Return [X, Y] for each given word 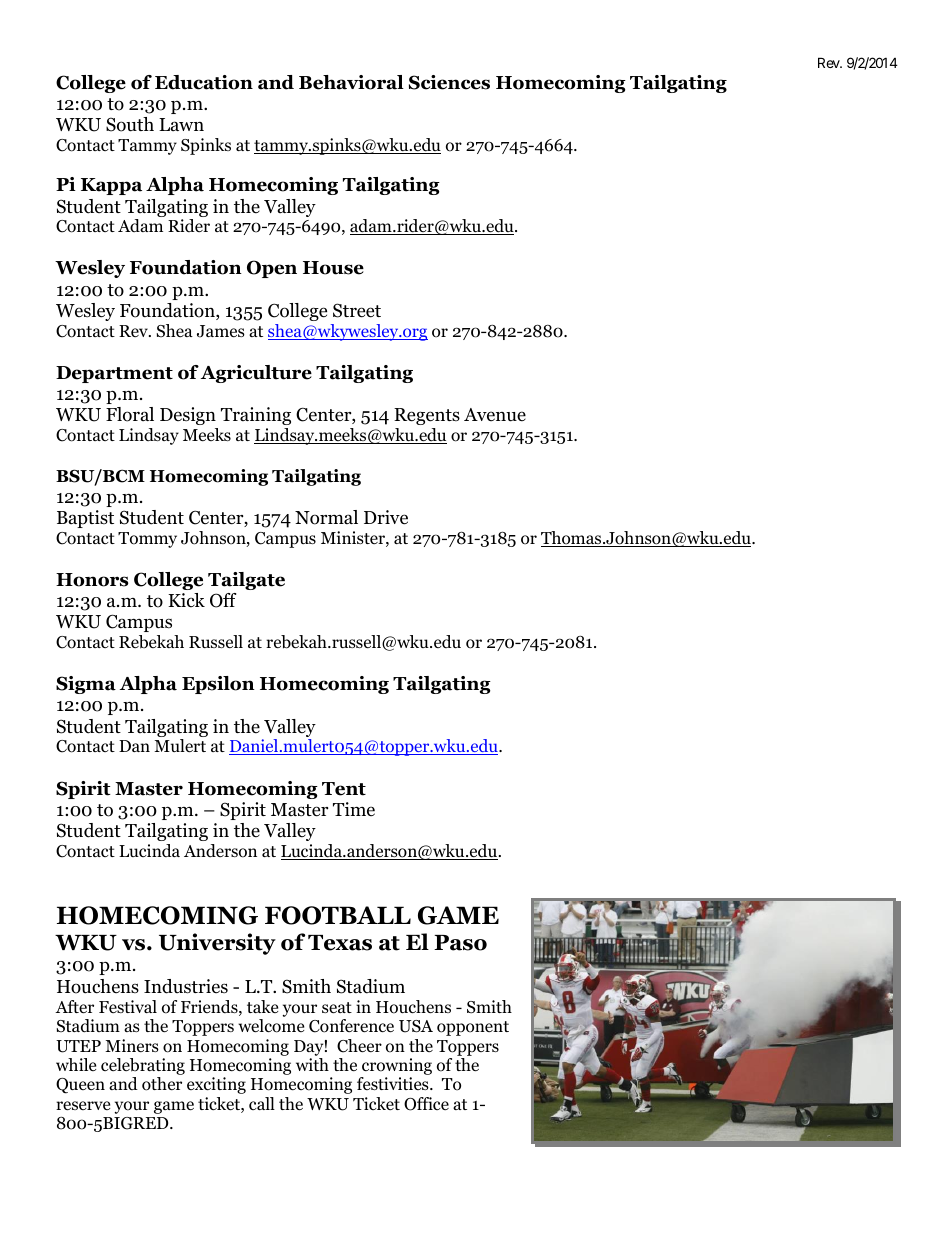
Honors [92, 580]
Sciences [449, 82]
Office [426, 1104]
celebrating [143, 1068]
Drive [386, 517]
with [312, 1064]
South [130, 124]
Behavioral [351, 82]
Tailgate [246, 581]
